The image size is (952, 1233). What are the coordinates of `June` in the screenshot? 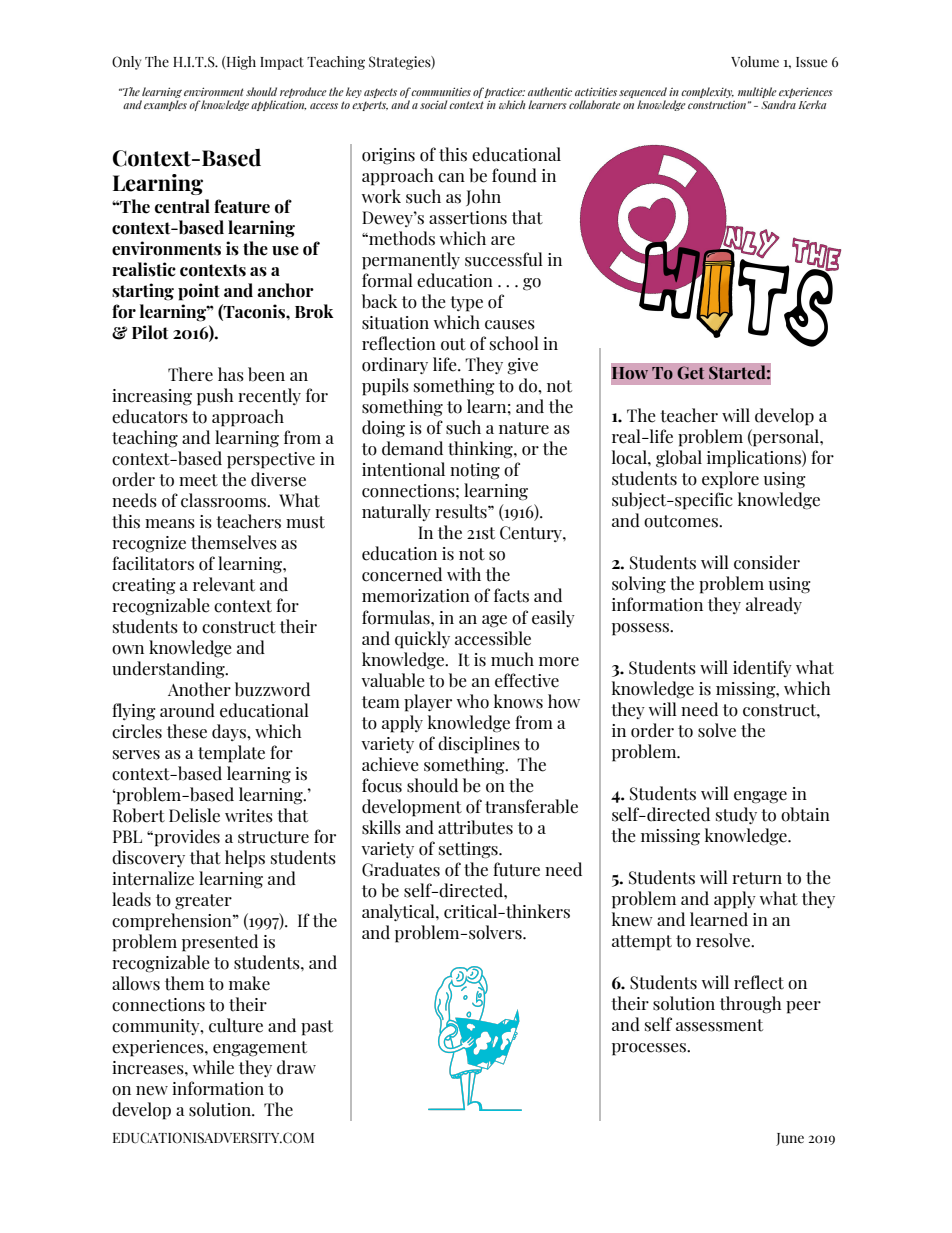 It's located at (790, 1139).
